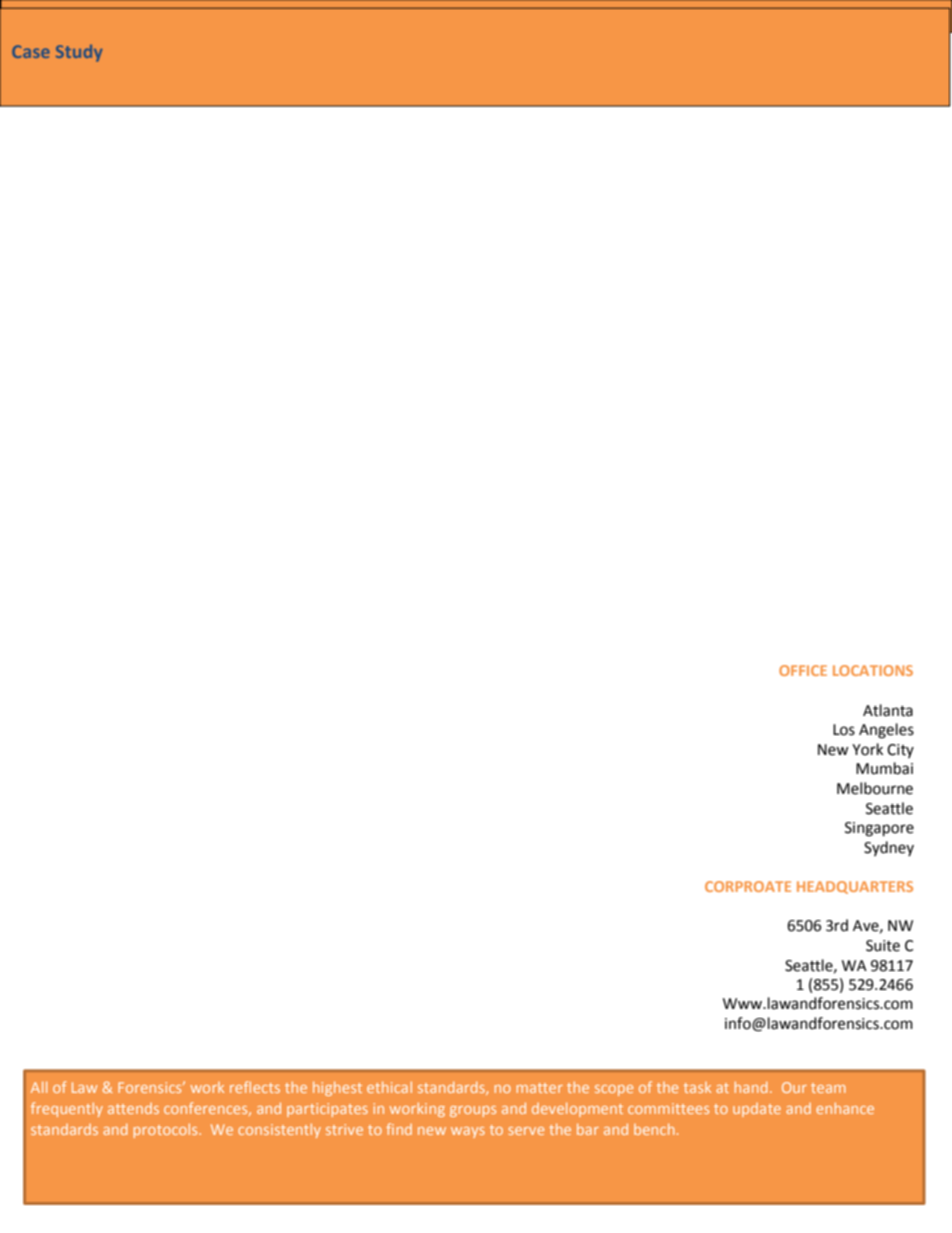  Describe the element at coordinates (803, 670) in the page. I see `OFFICE` at that location.
